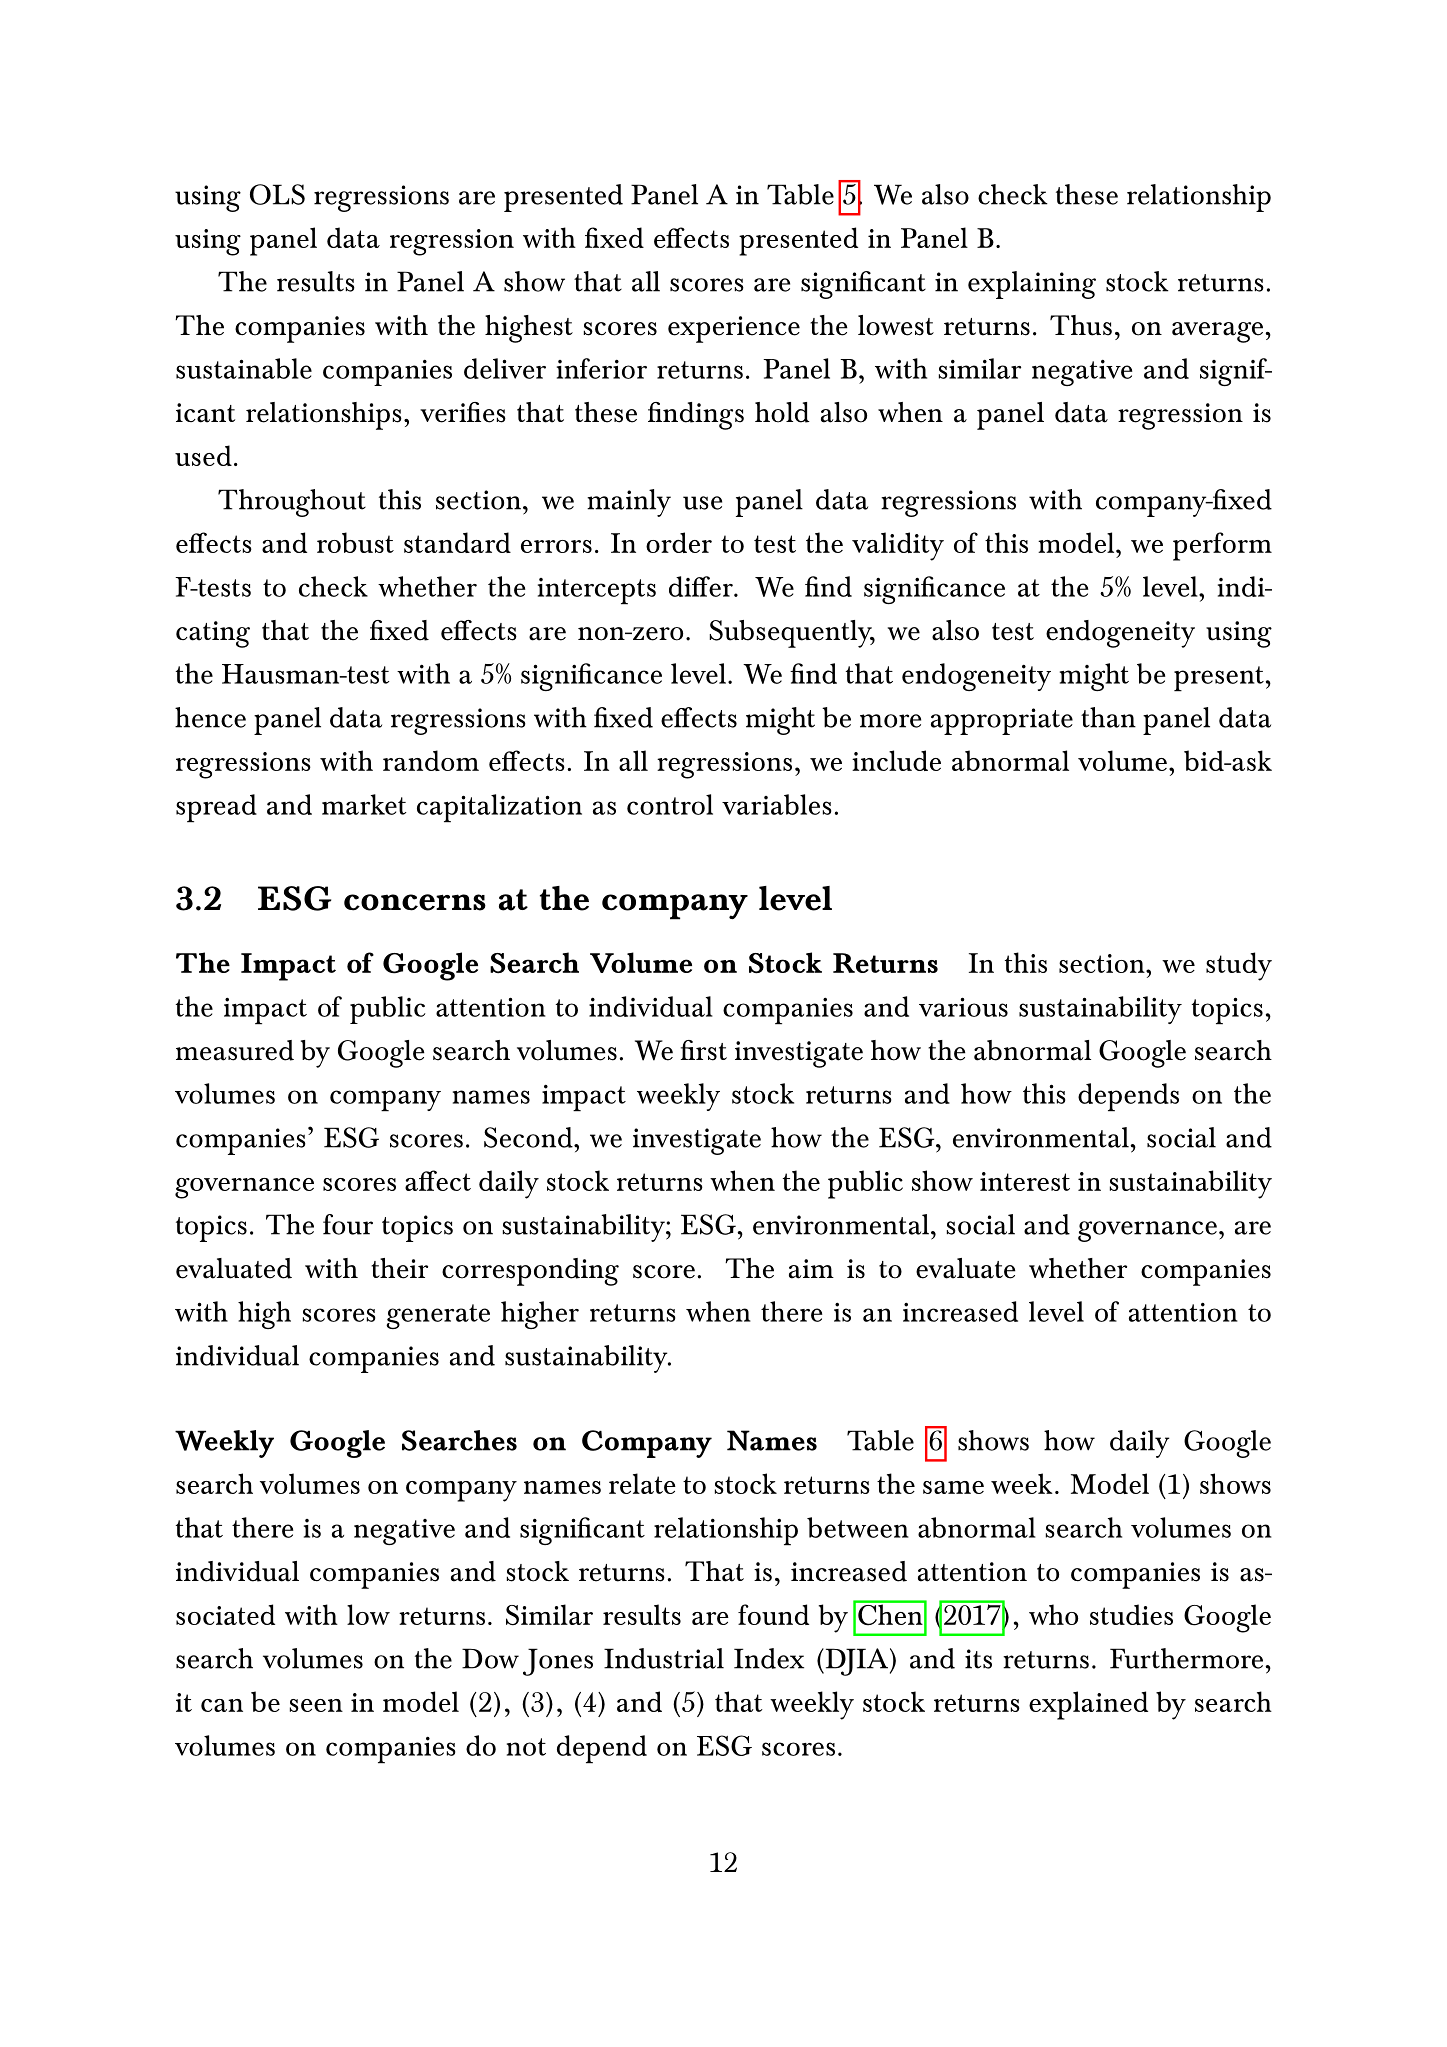  What do you see at coordinates (316, 1705) in the screenshot?
I see `seen` at bounding box center [316, 1705].
